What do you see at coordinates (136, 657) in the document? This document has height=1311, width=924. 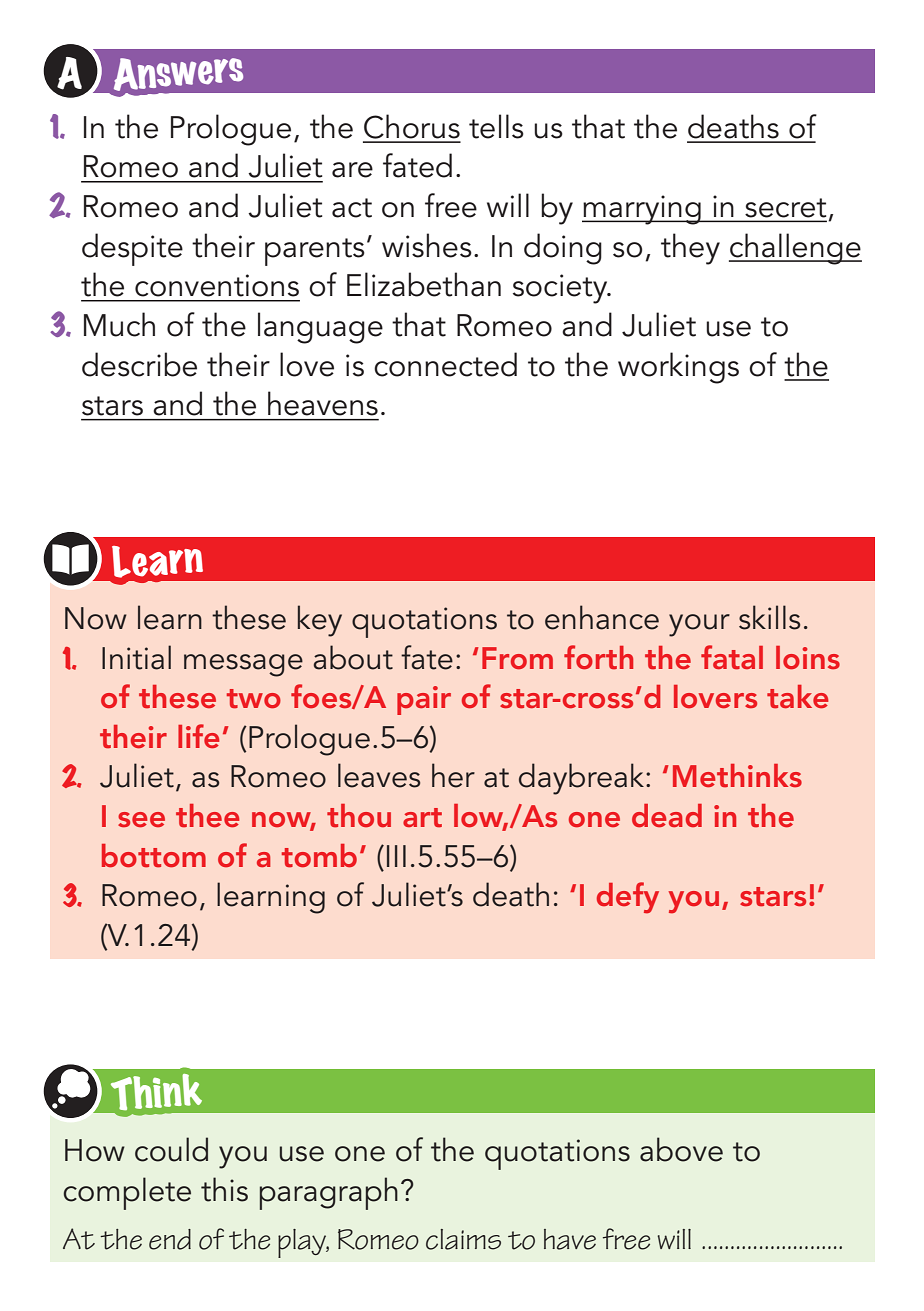 I see `Initial` at bounding box center [136, 657].
